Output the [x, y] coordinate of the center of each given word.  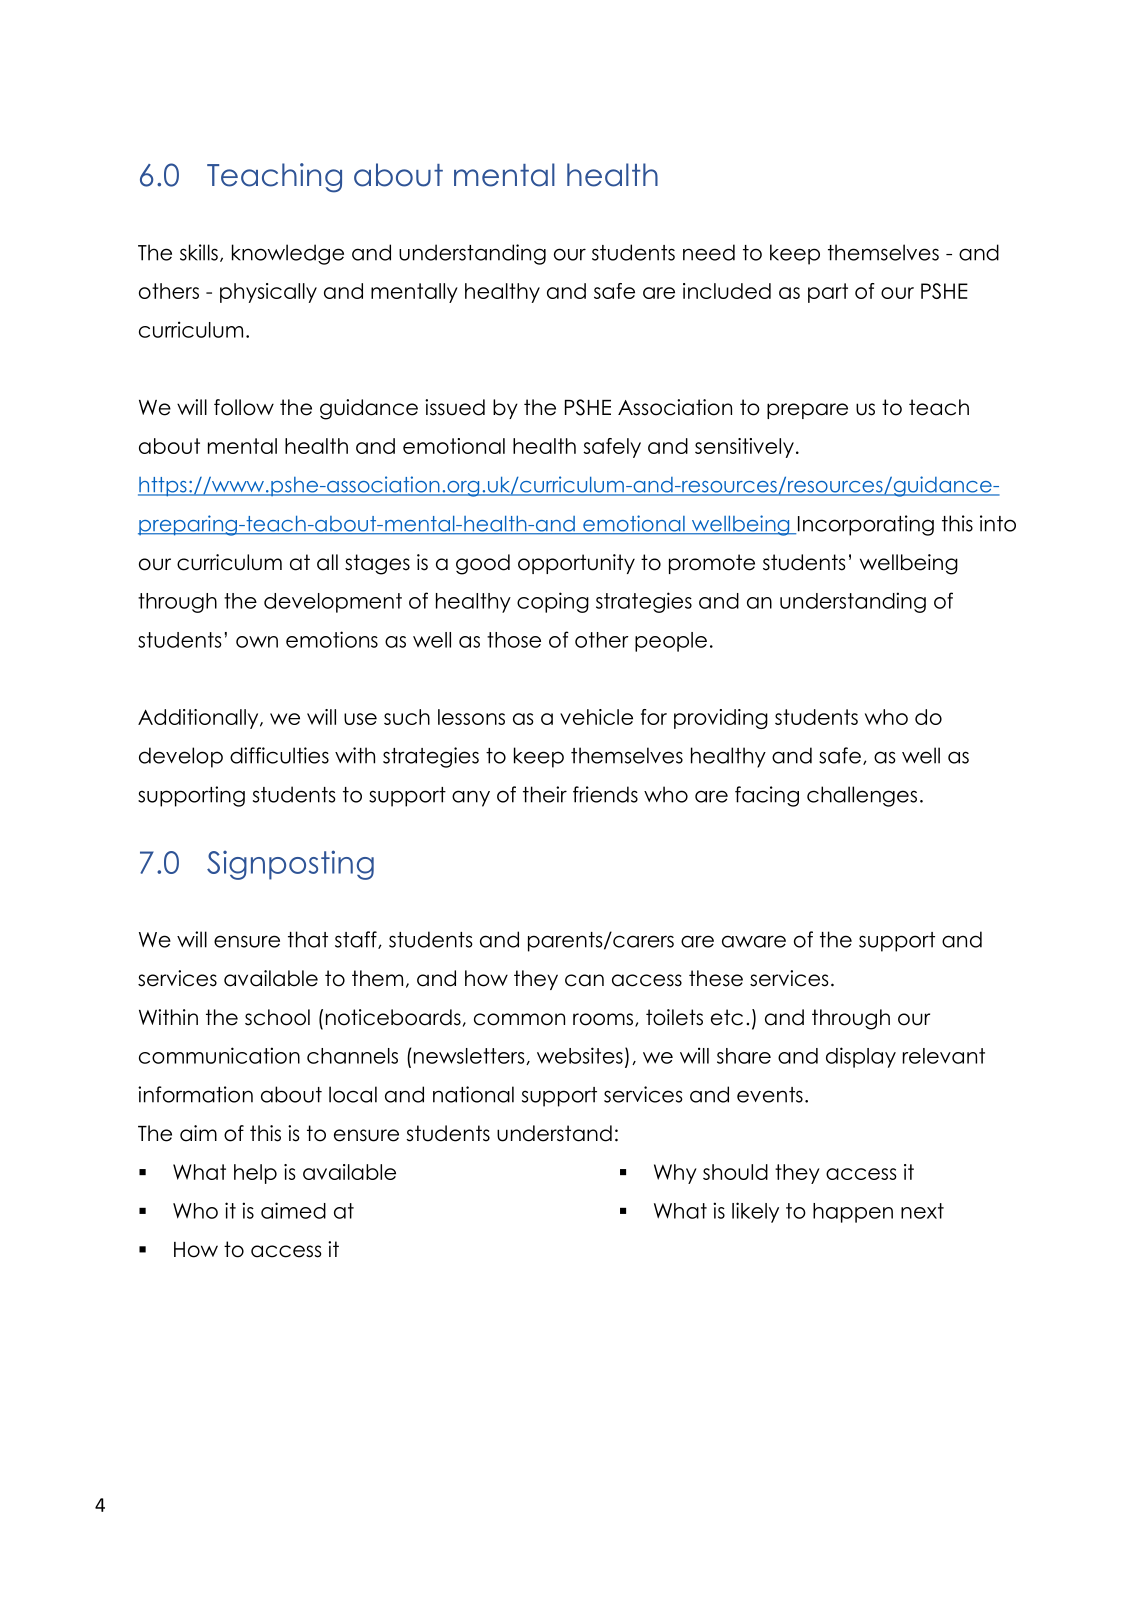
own [257, 642]
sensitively [744, 448]
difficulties [279, 755]
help [255, 1174]
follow [244, 407]
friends [605, 794]
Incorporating [866, 525]
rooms [603, 1019]
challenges [862, 796]
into [998, 523]
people [671, 642]
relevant [944, 1056]
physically [268, 293]
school [277, 1017]
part [828, 293]
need [709, 252]
